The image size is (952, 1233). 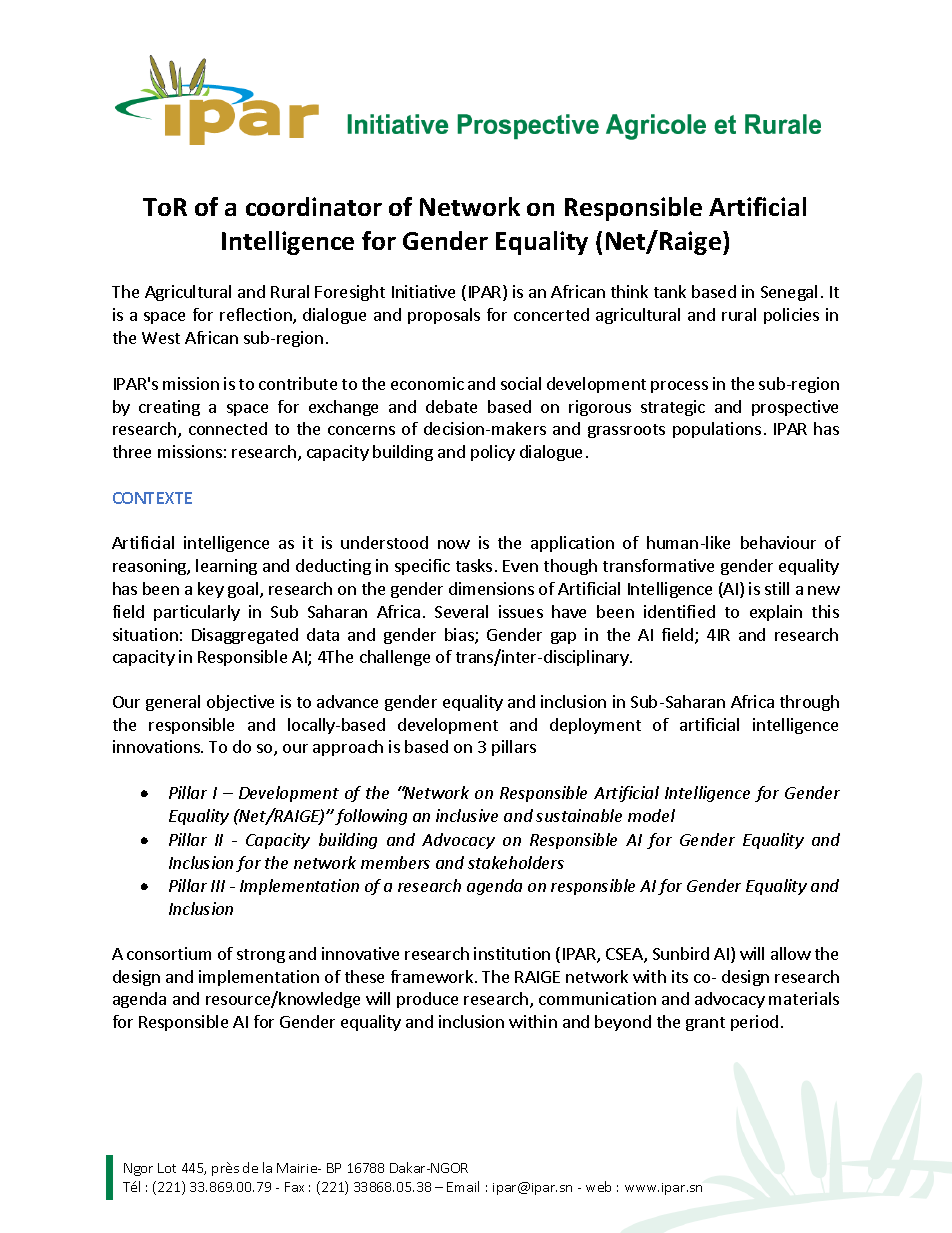 I want to click on institution, so click(x=512, y=953).
